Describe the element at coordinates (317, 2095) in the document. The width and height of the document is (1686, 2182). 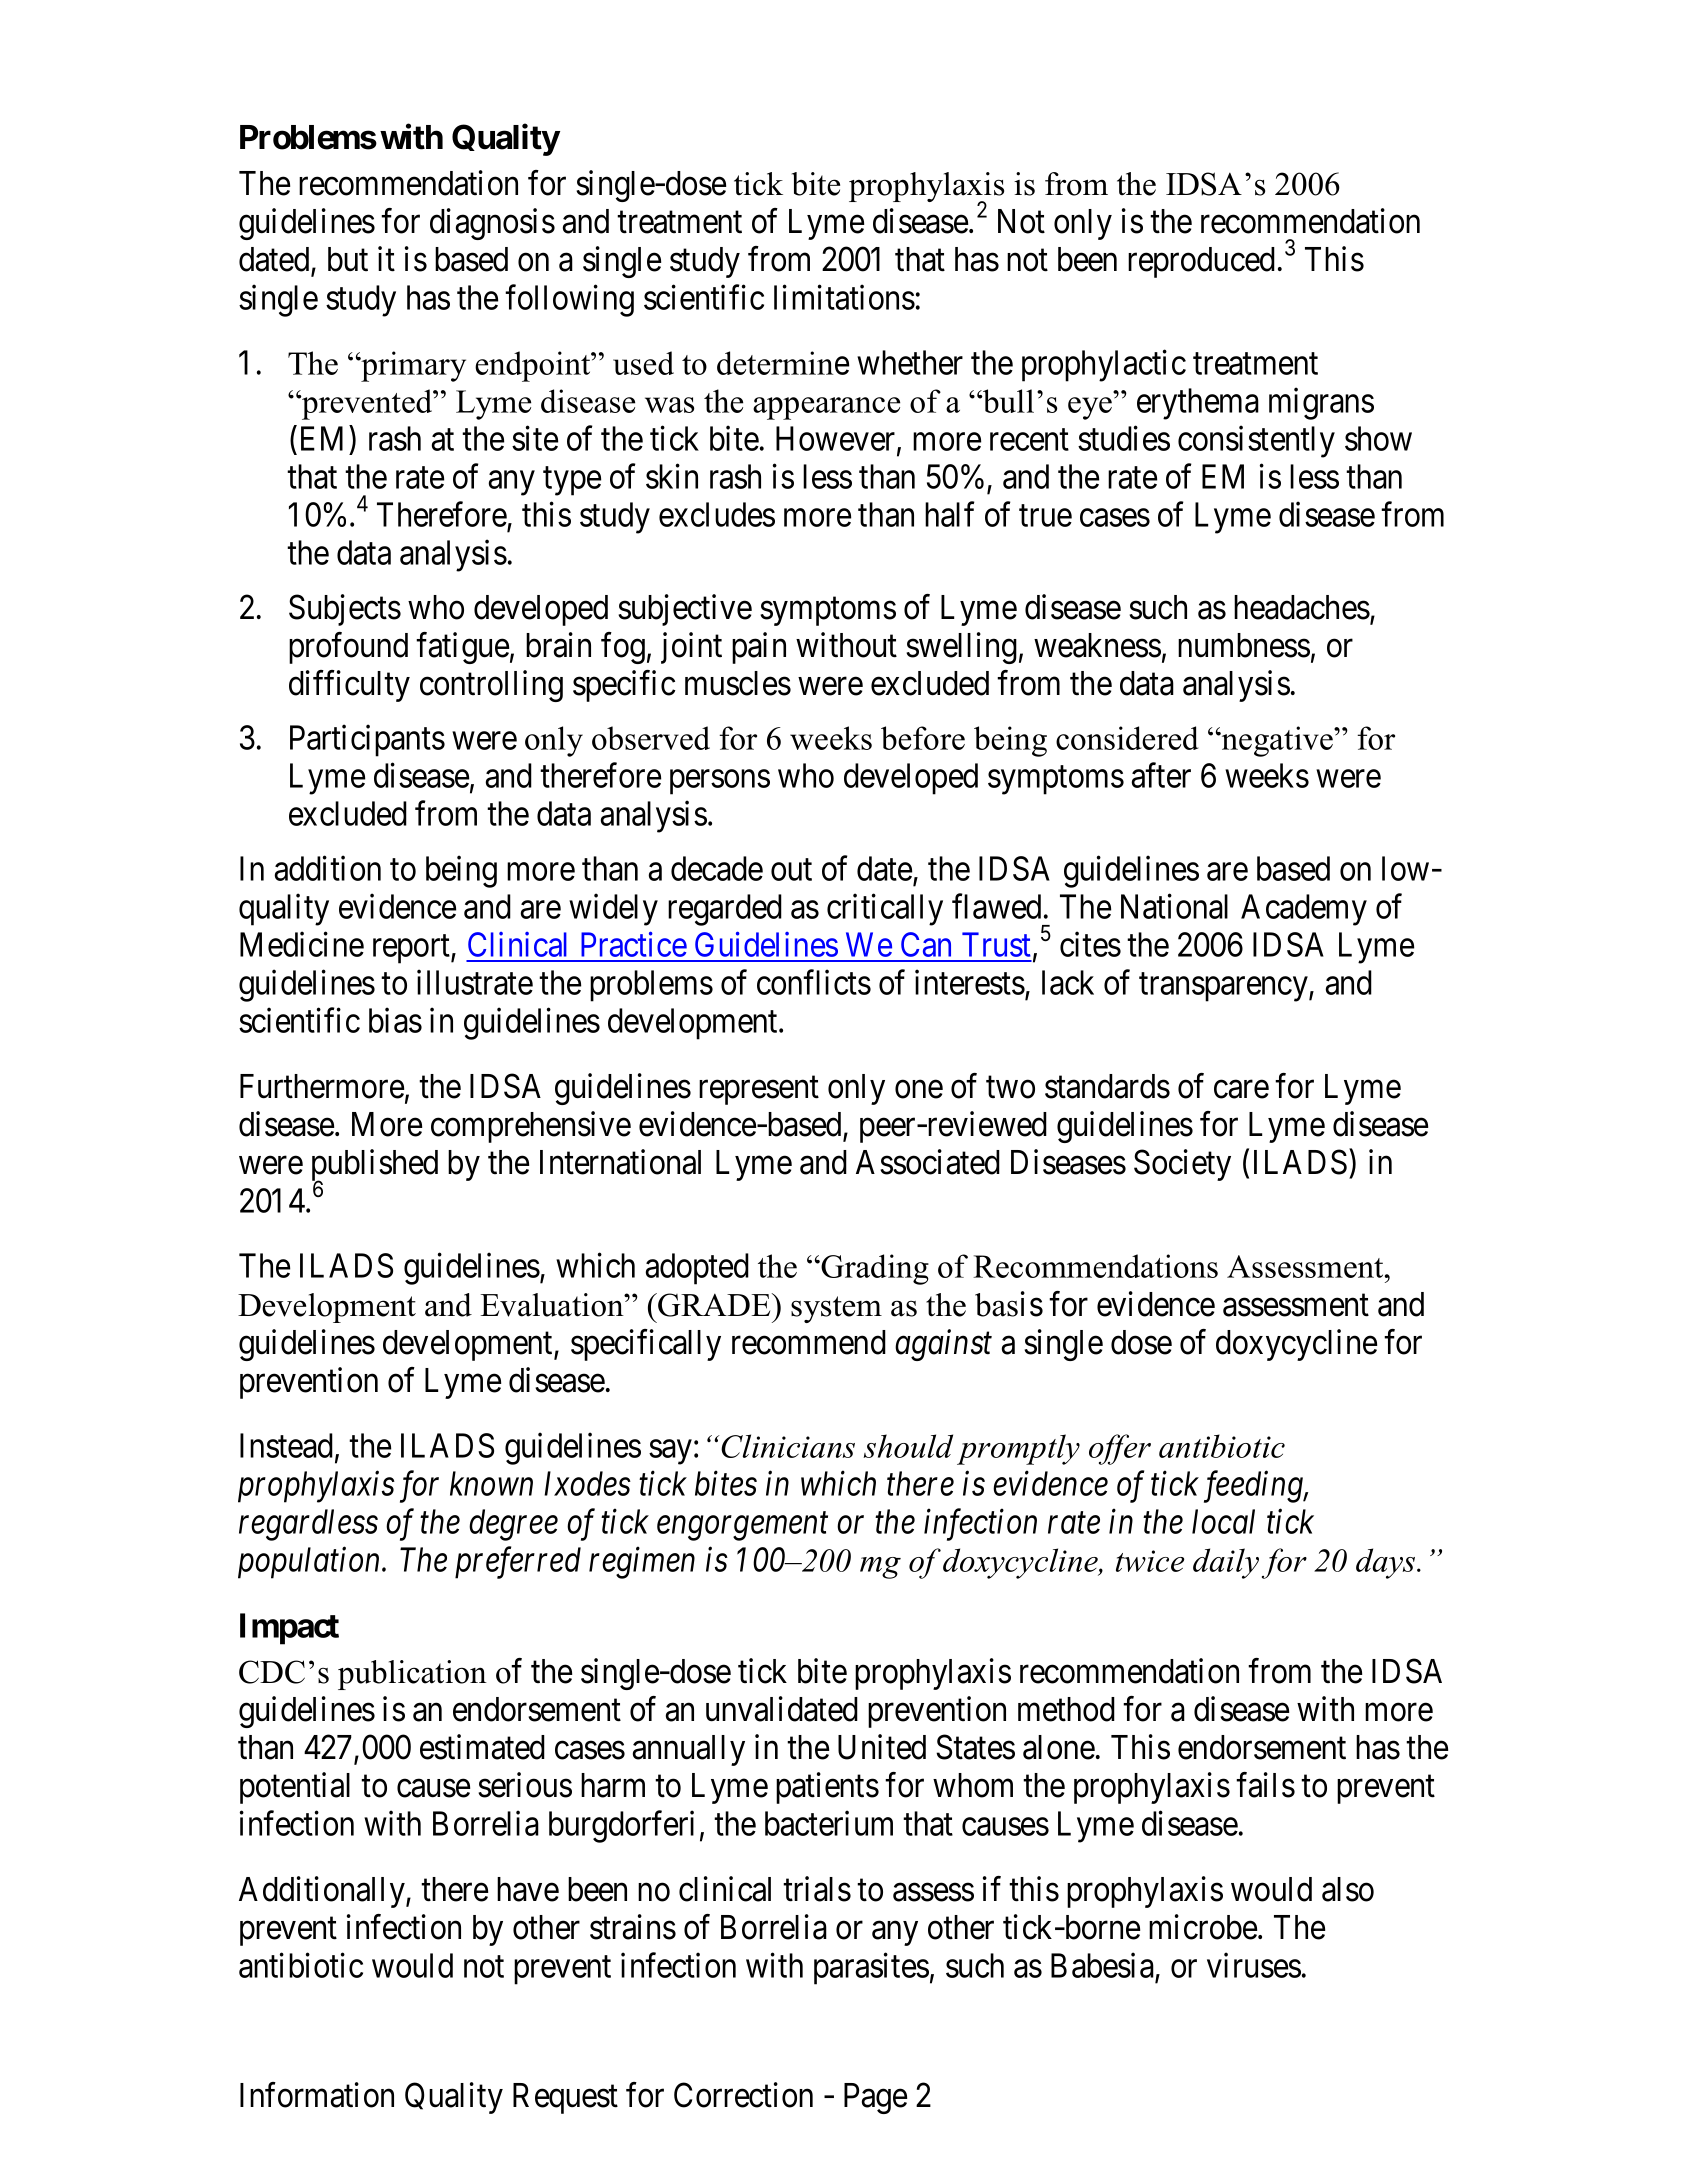
I see `Information` at that location.
